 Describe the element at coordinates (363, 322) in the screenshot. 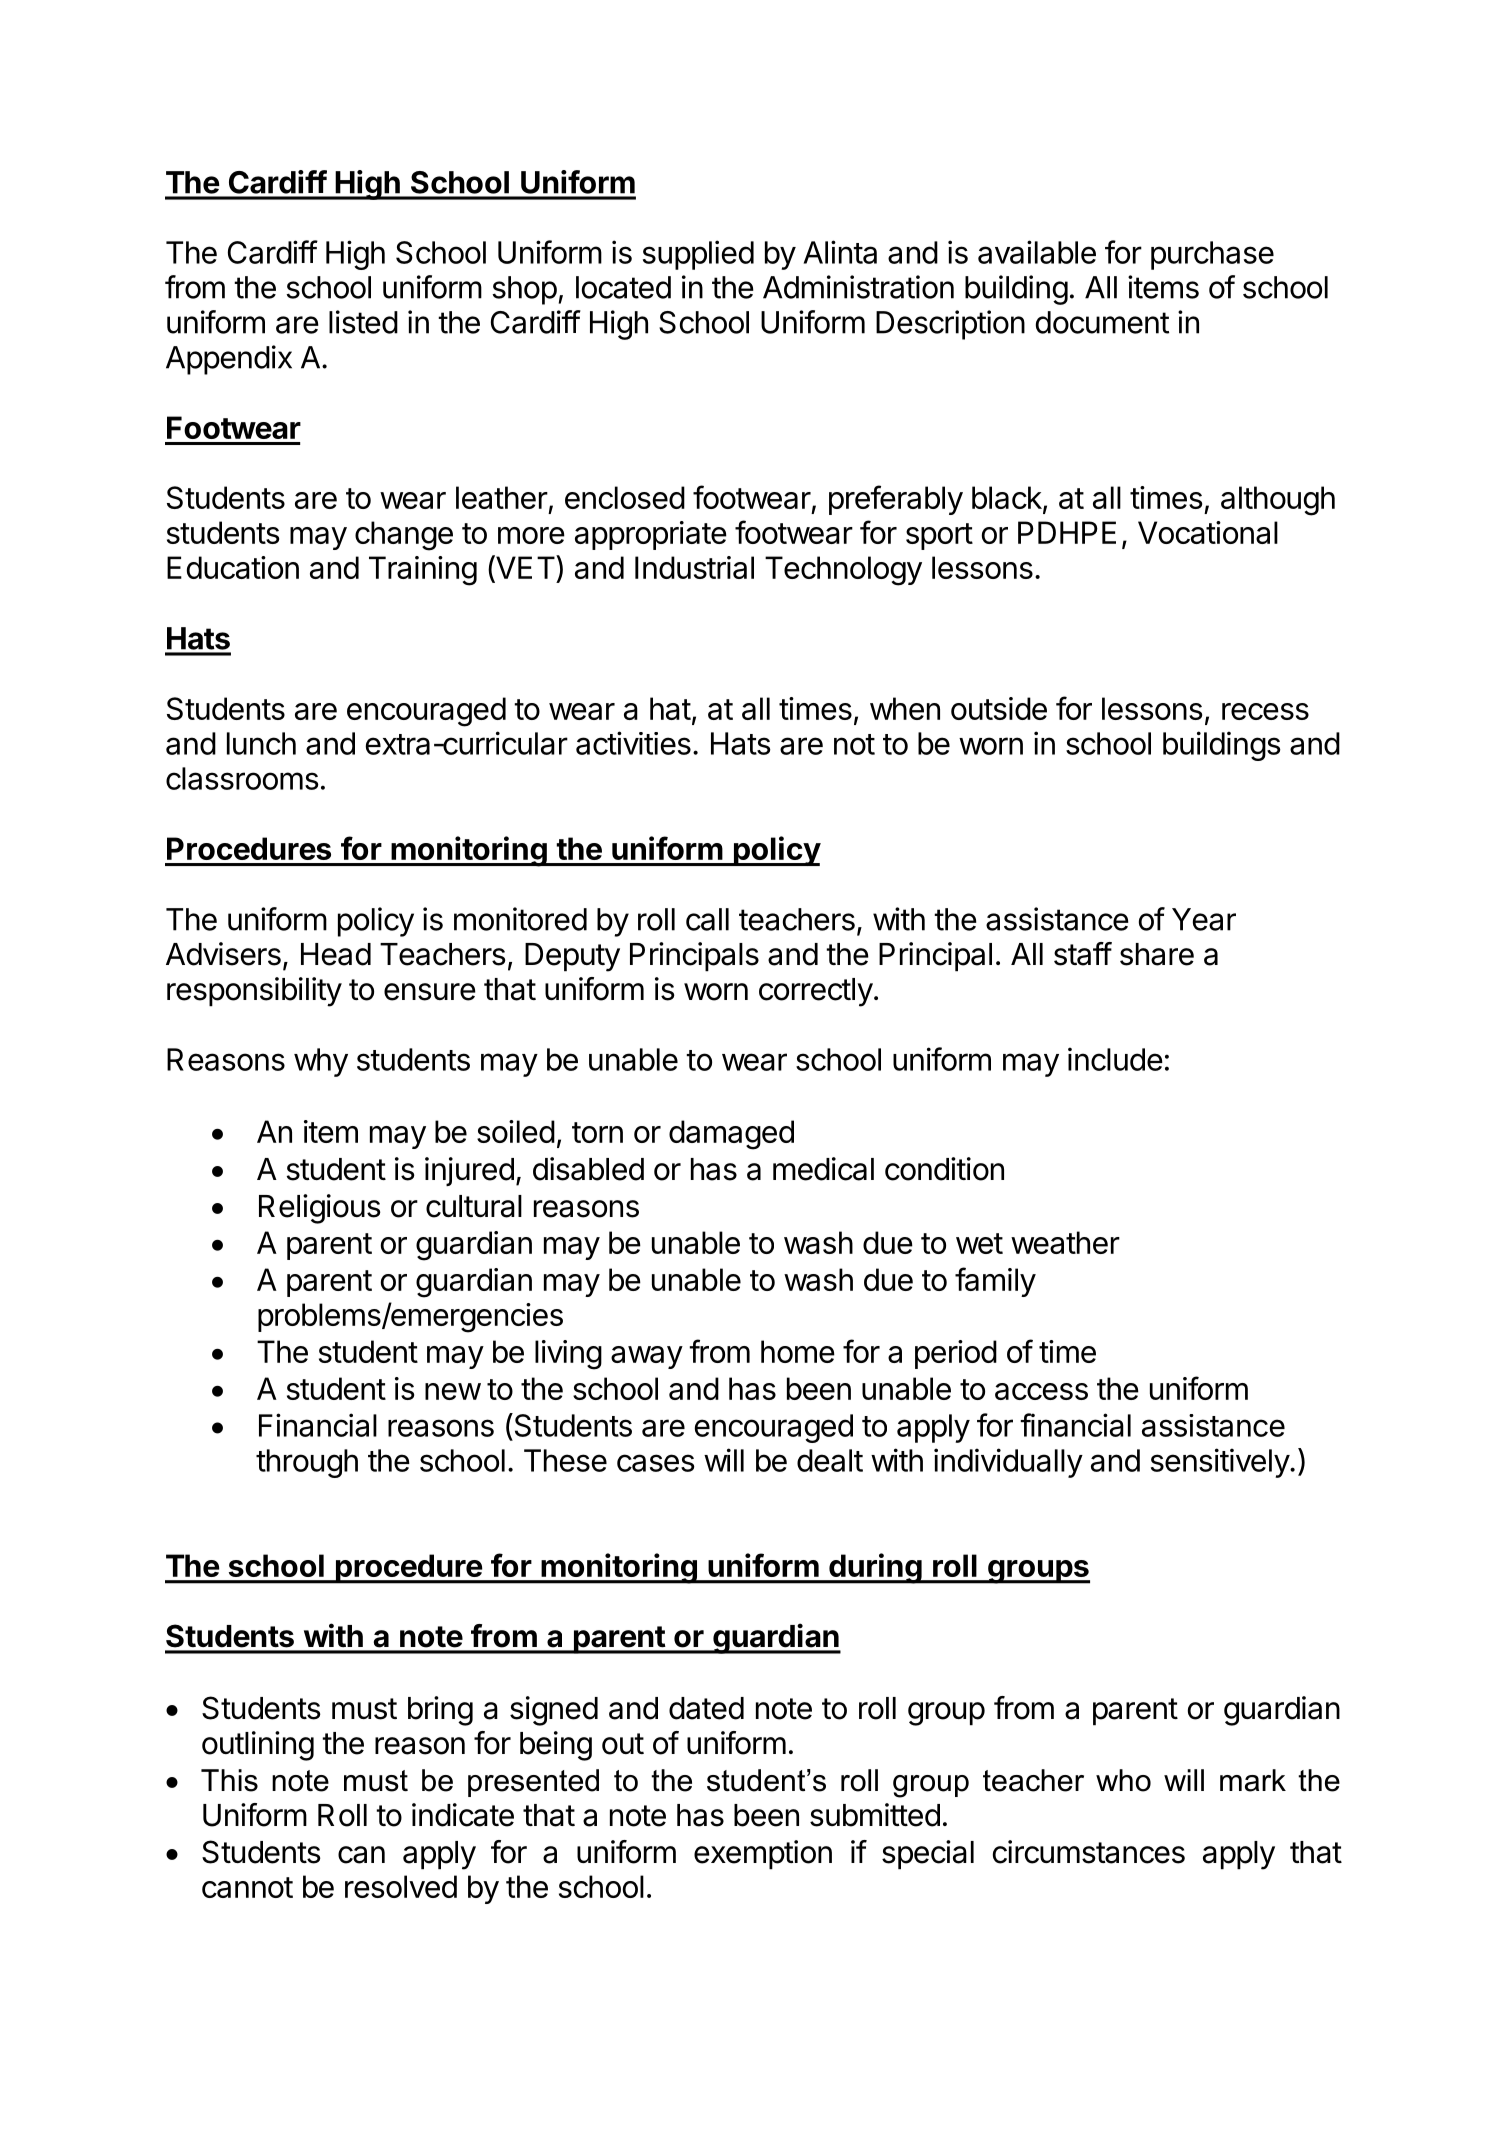

I see `listed` at that location.
